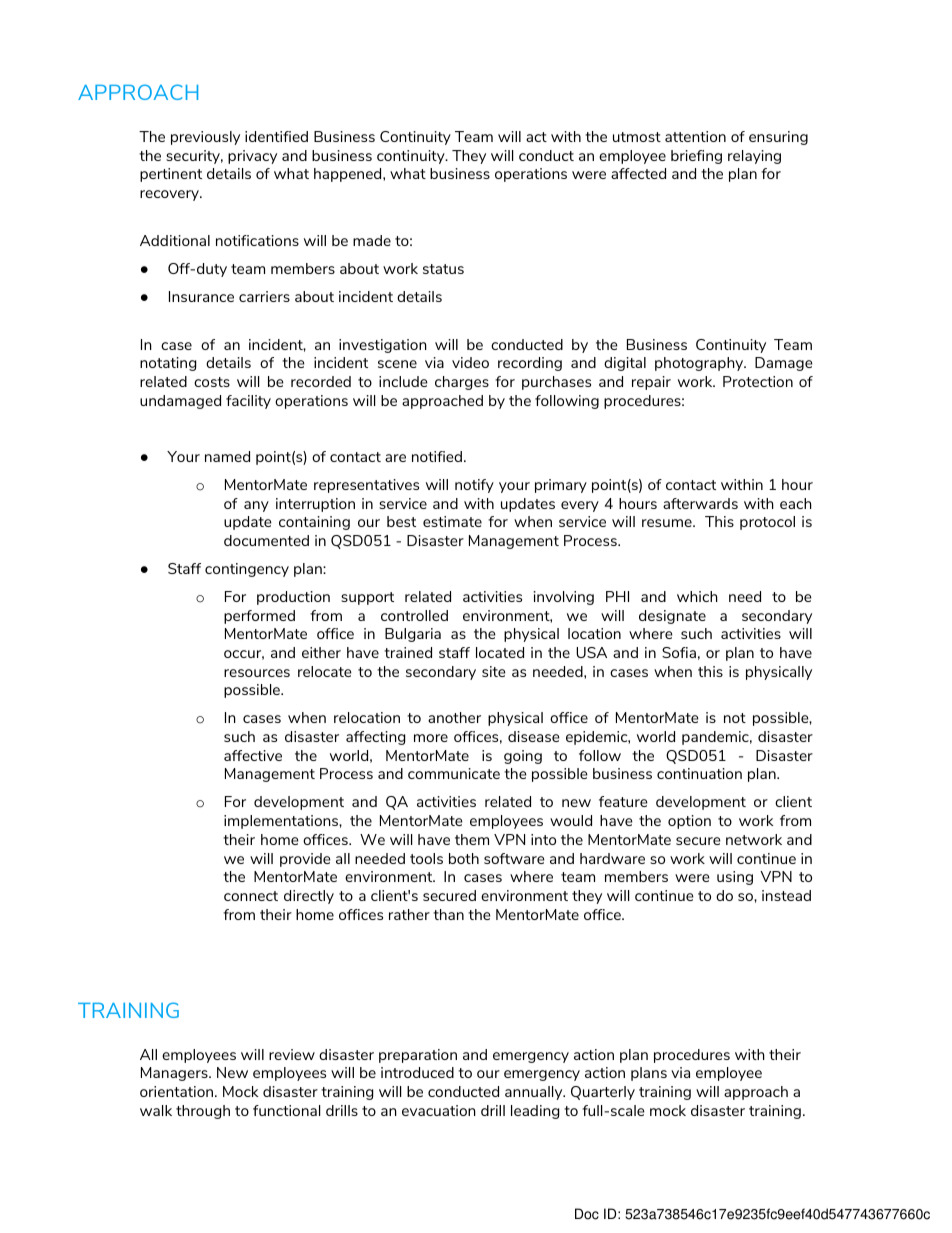 The height and width of the screenshot is (1233, 952). Describe the element at coordinates (697, 596) in the screenshot. I see `which` at that location.
